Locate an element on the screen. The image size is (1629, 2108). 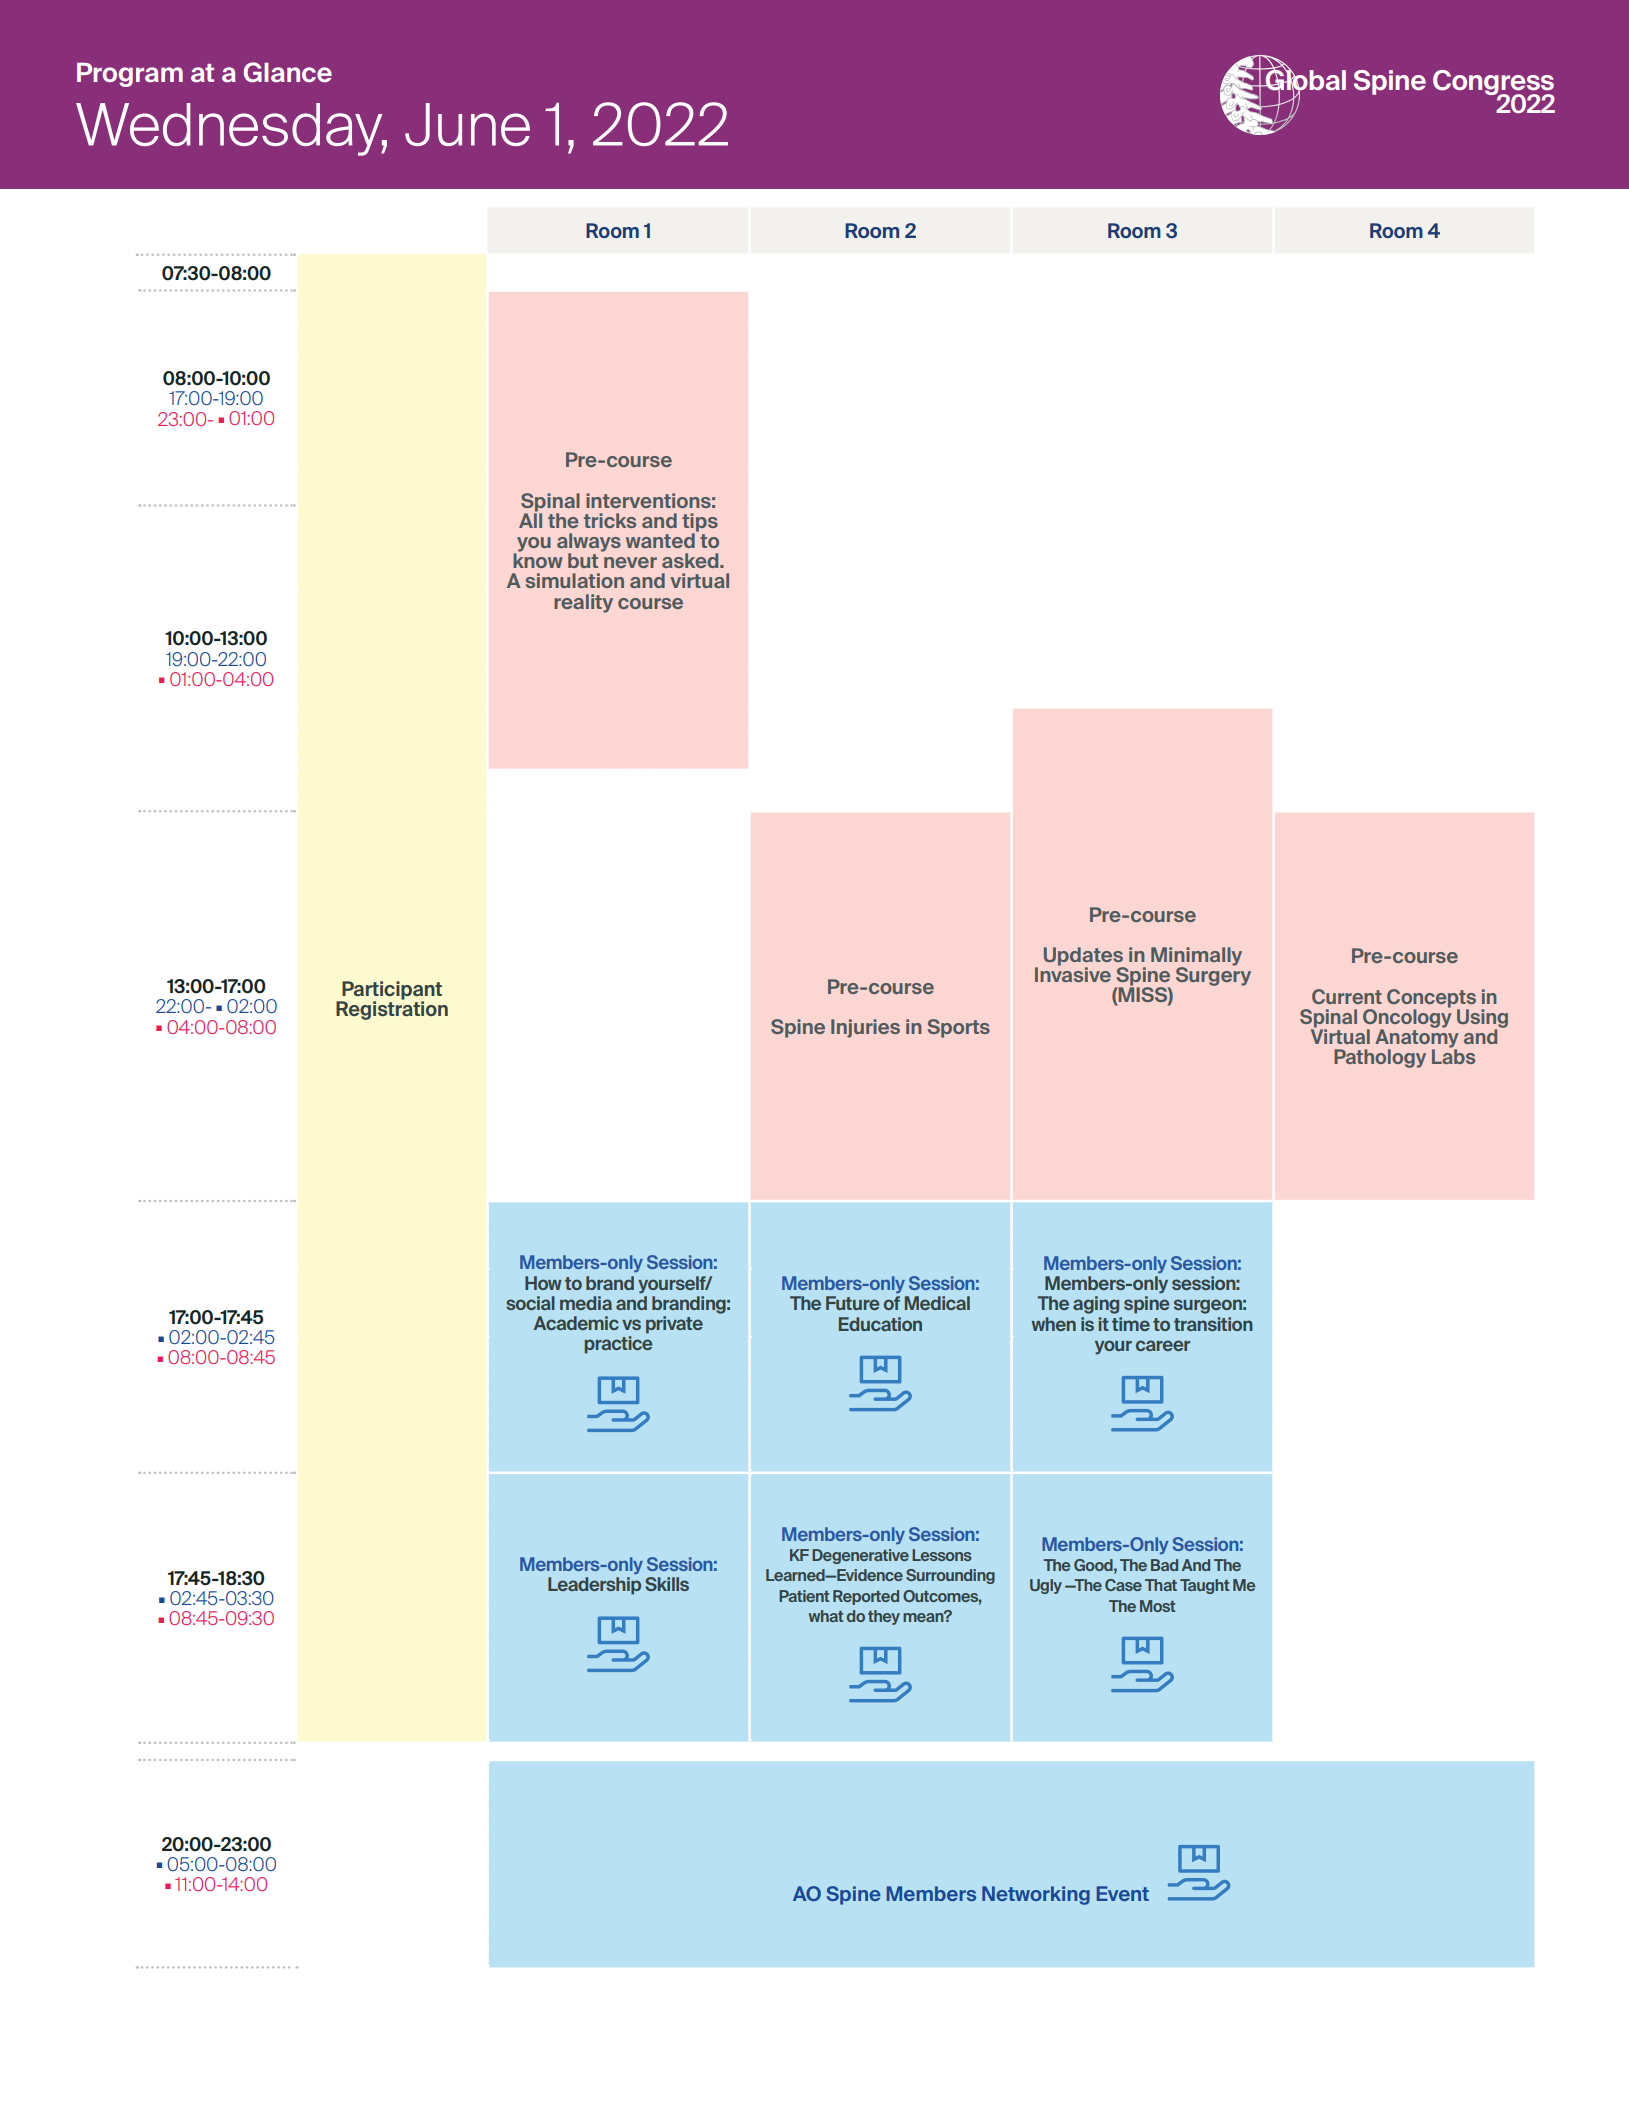
transition is located at coordinates (1213, 1324).
